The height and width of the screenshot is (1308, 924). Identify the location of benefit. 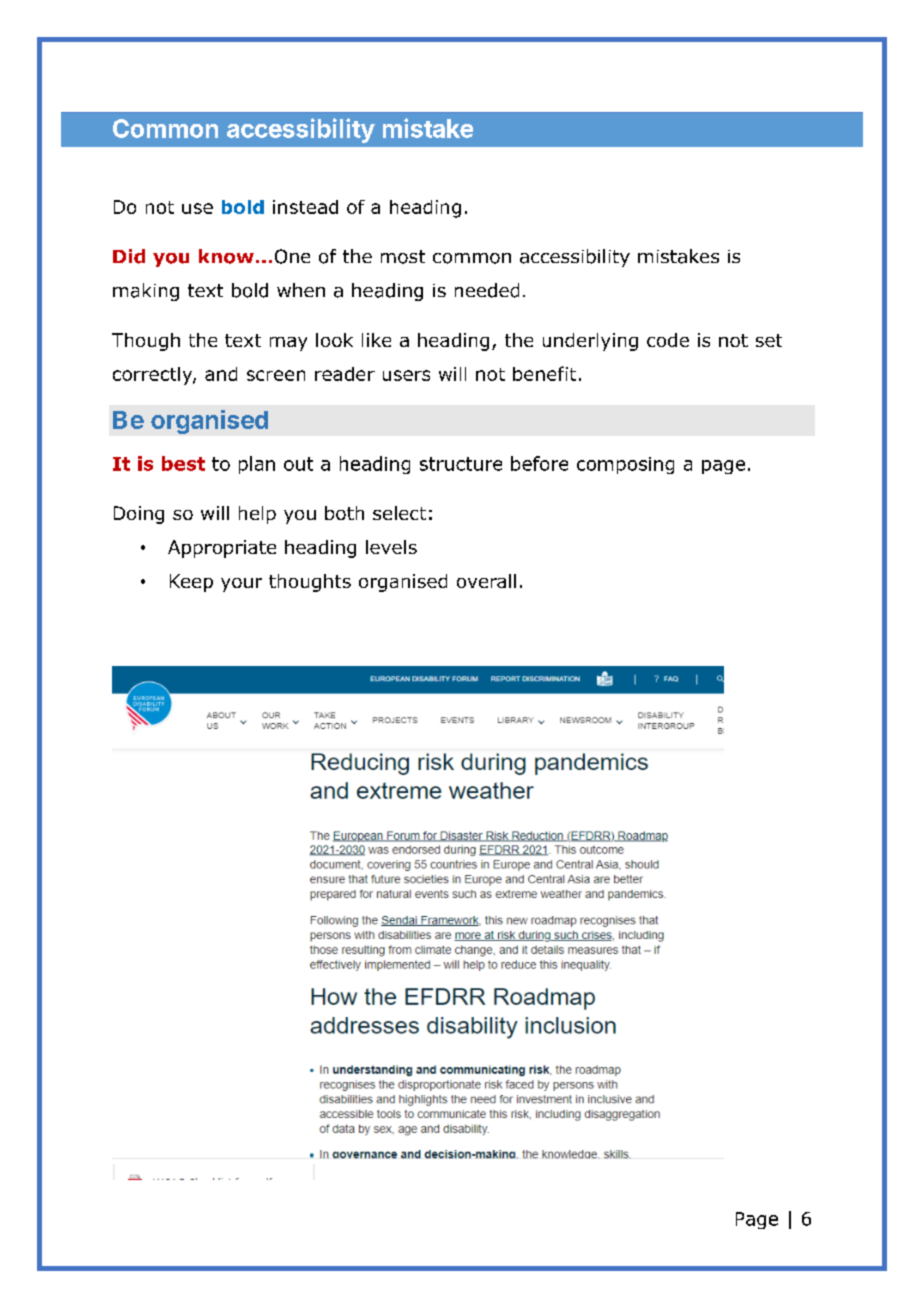
(544, 373).
